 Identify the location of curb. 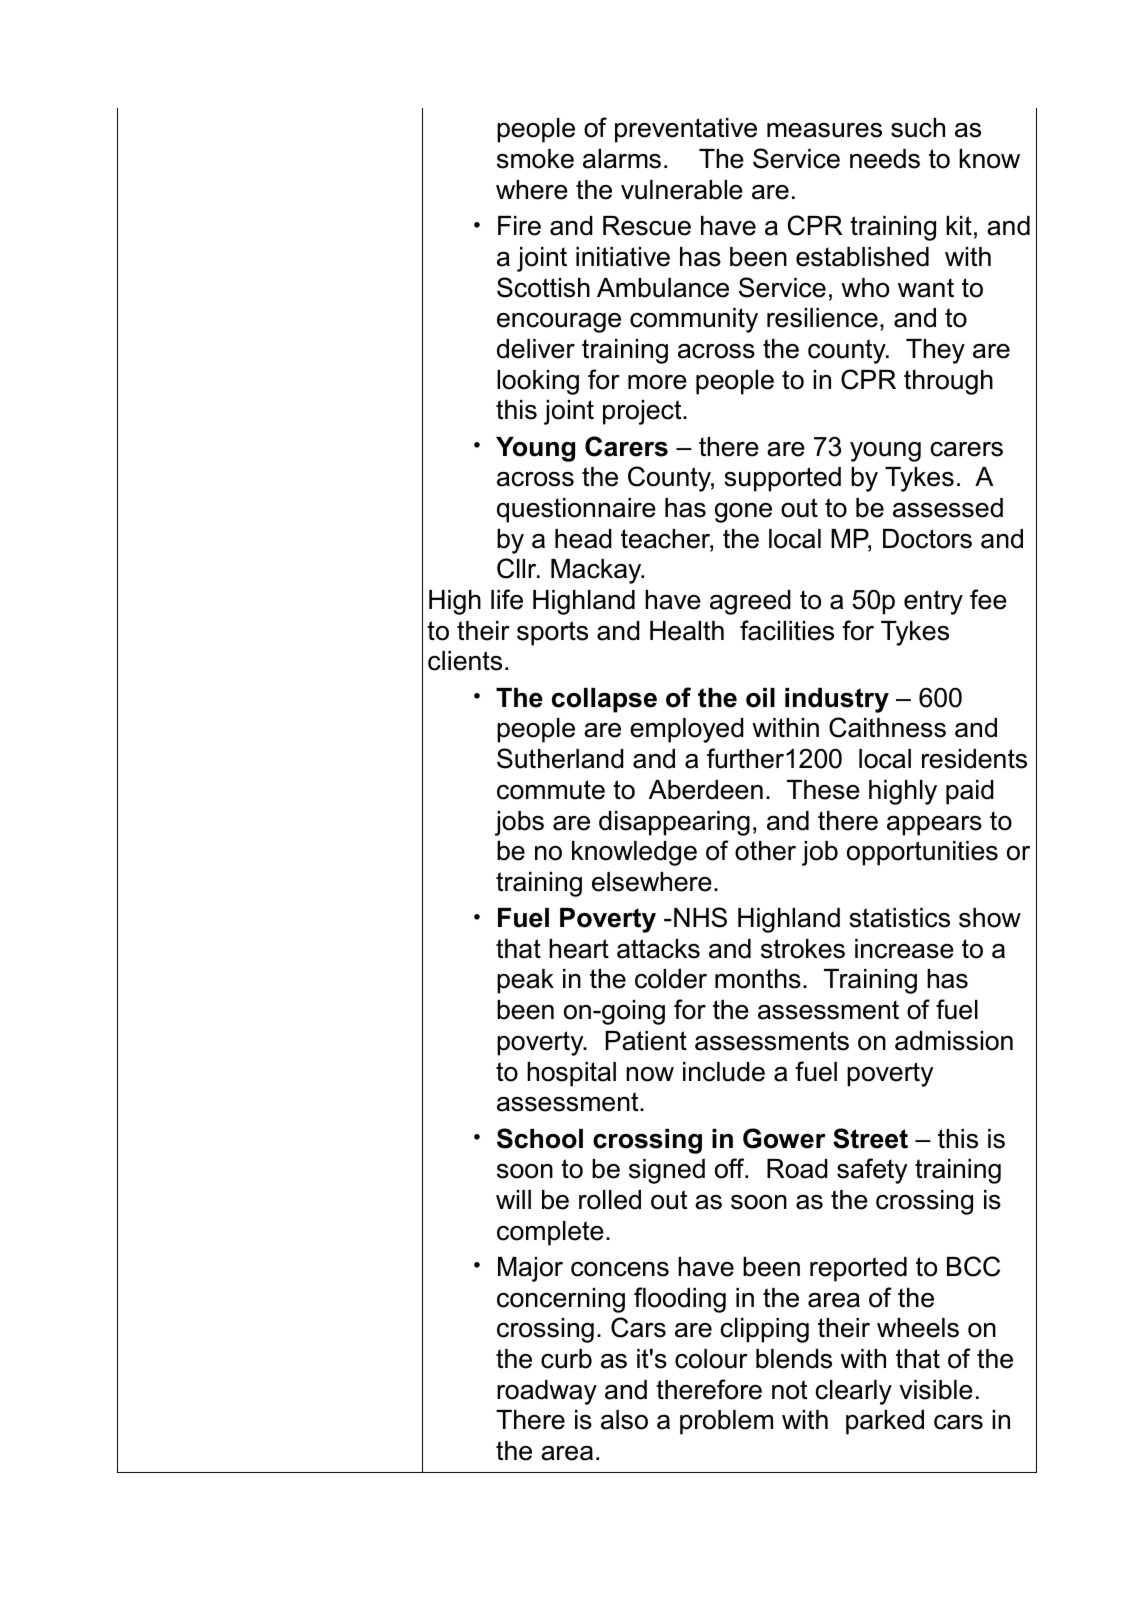
(566, 1359).
